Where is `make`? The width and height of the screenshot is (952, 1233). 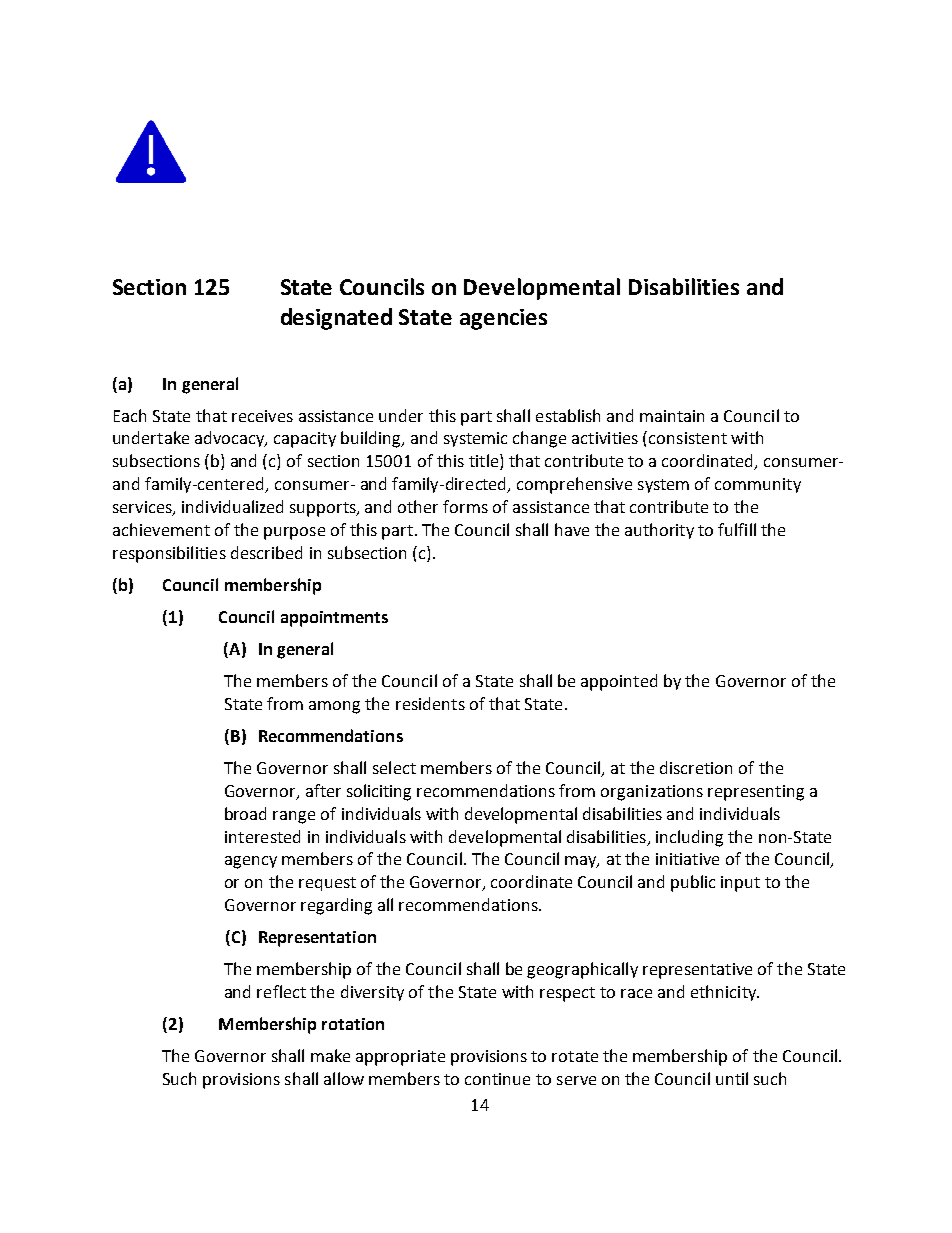 make is located at coordinates (330, 1055).
